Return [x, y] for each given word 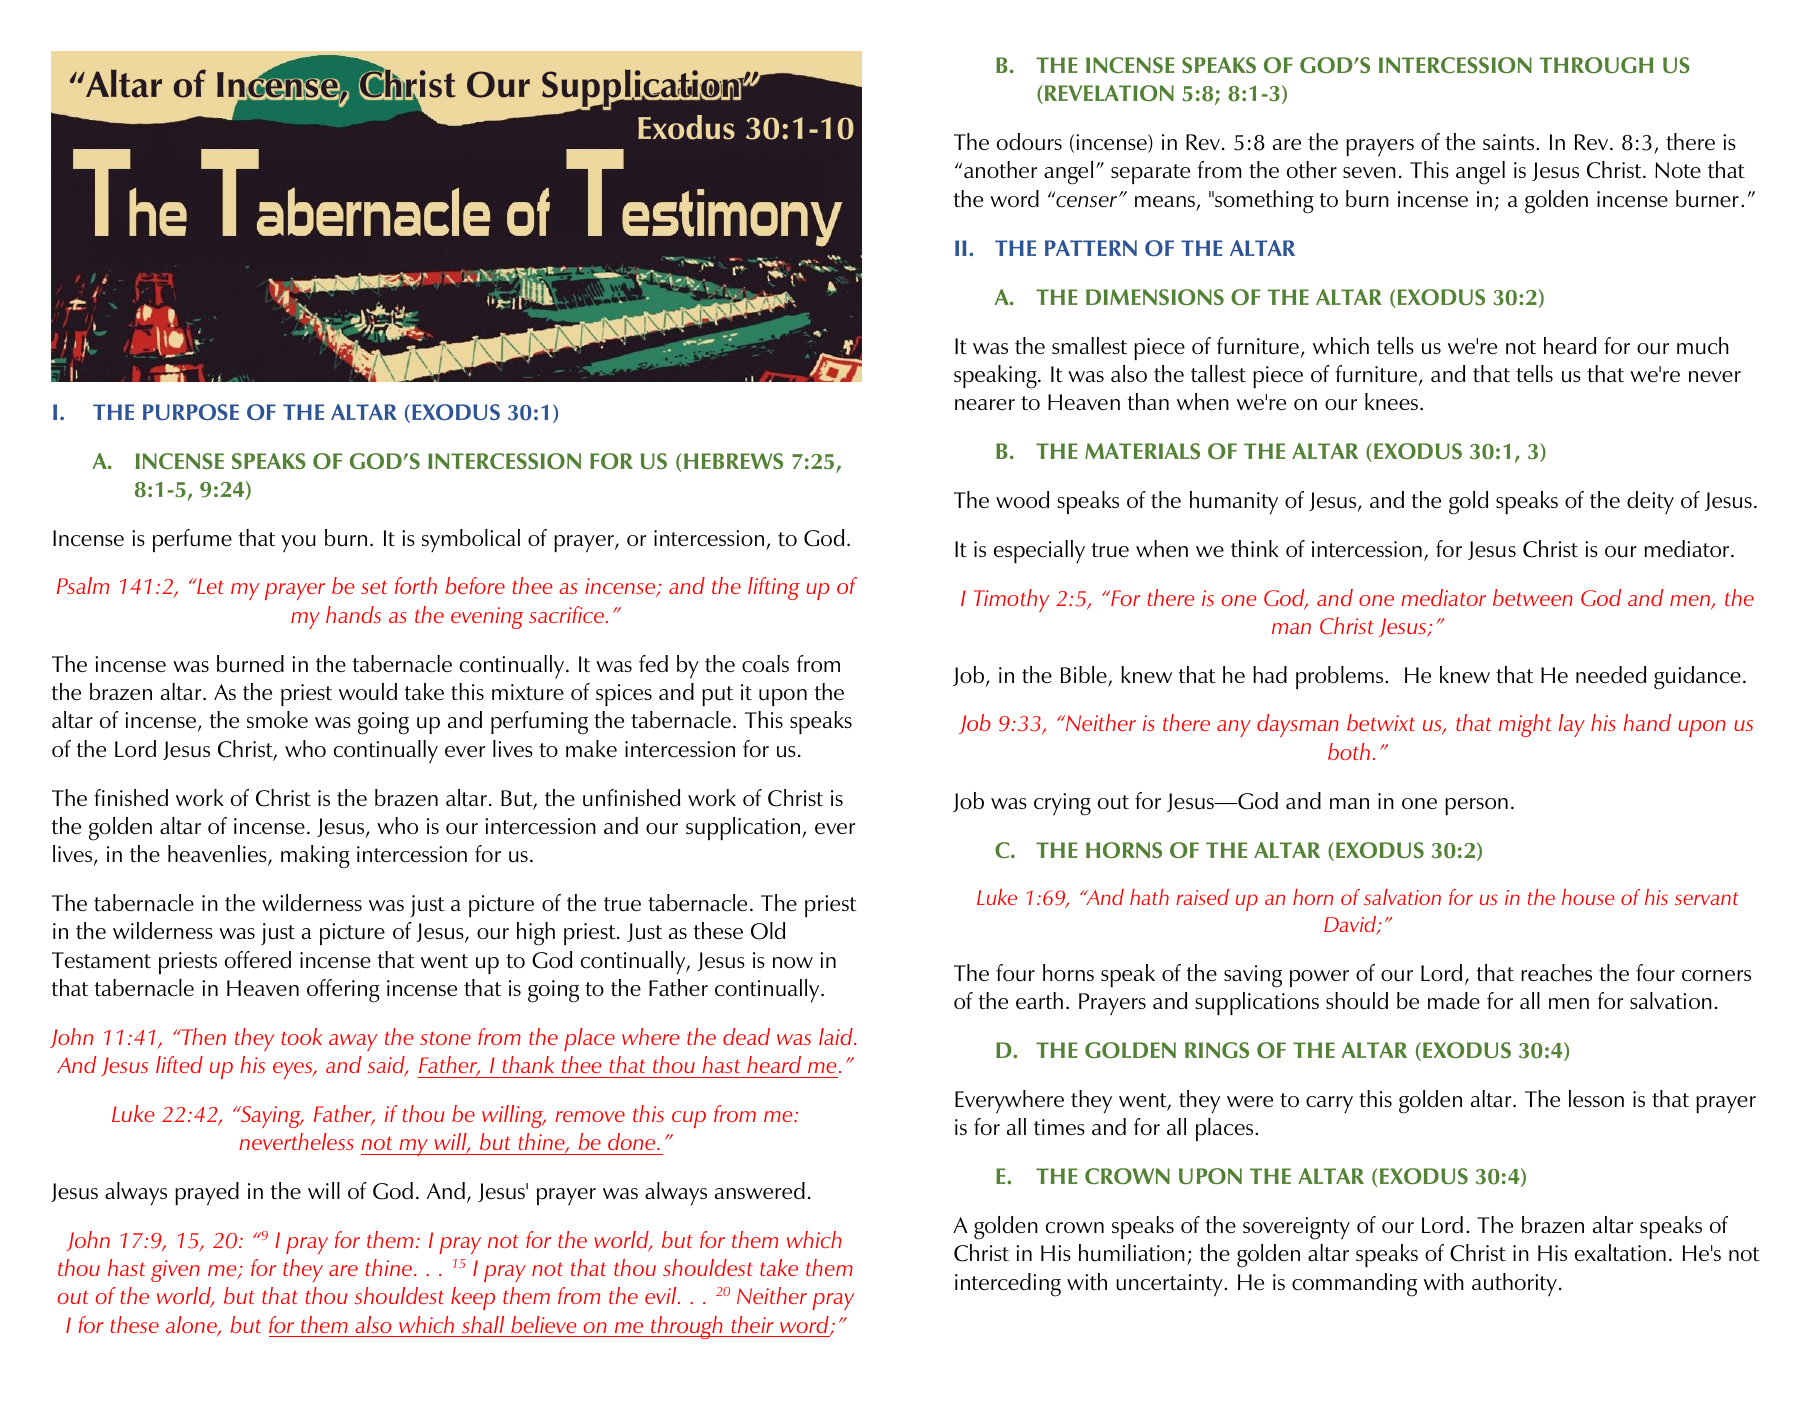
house [1588, 897]
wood [1022, 499]
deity [1650, 502]
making [315, 857]
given [175, 1271]
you [298, 543]
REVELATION [1109, 93]
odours [1029, 142]
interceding [1008, 1285]
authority [1514, 1284]
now [793, 962]
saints [1510, 142]
